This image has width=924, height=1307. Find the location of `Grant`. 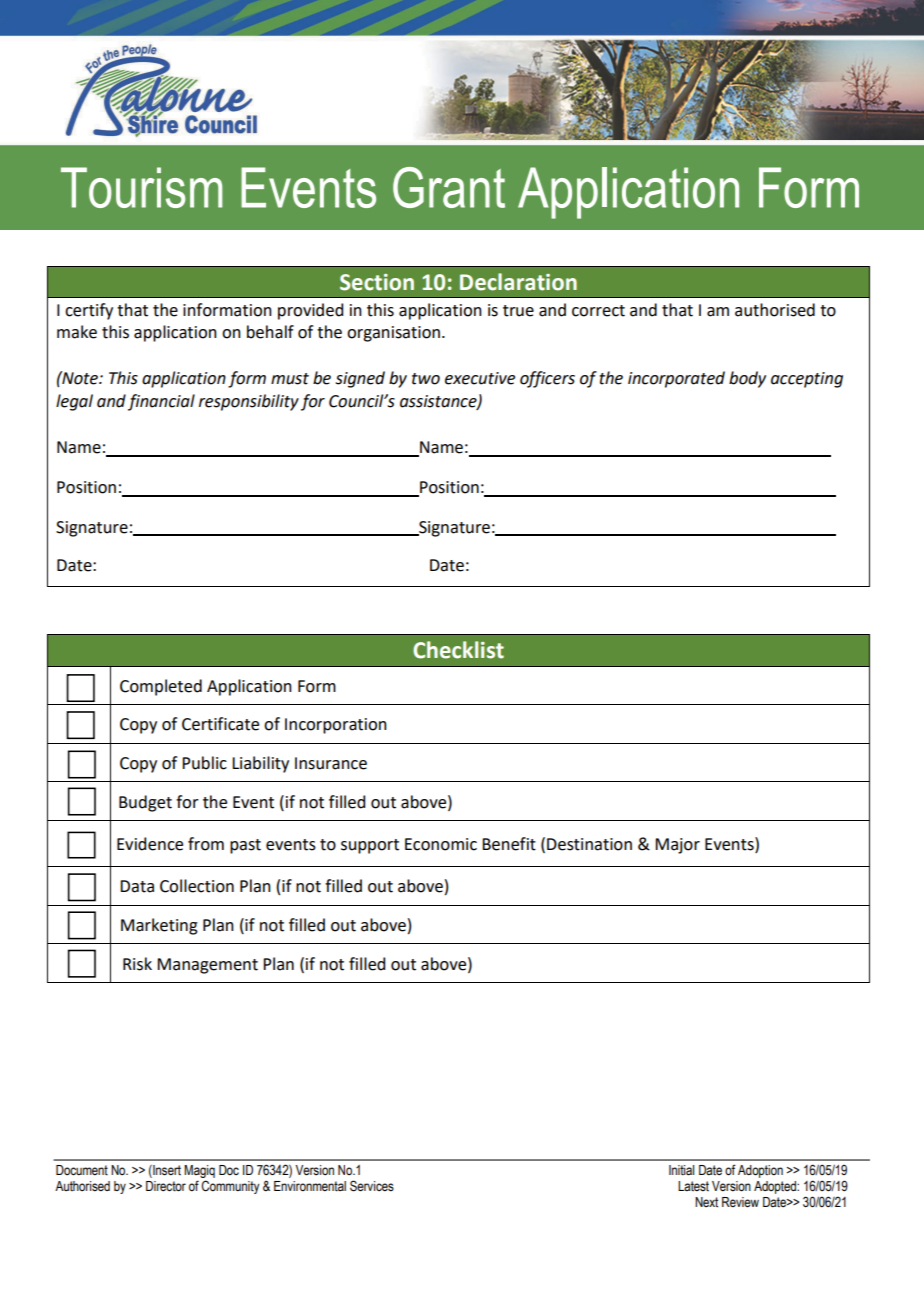

Grant is located at coordinates (449, 187).
